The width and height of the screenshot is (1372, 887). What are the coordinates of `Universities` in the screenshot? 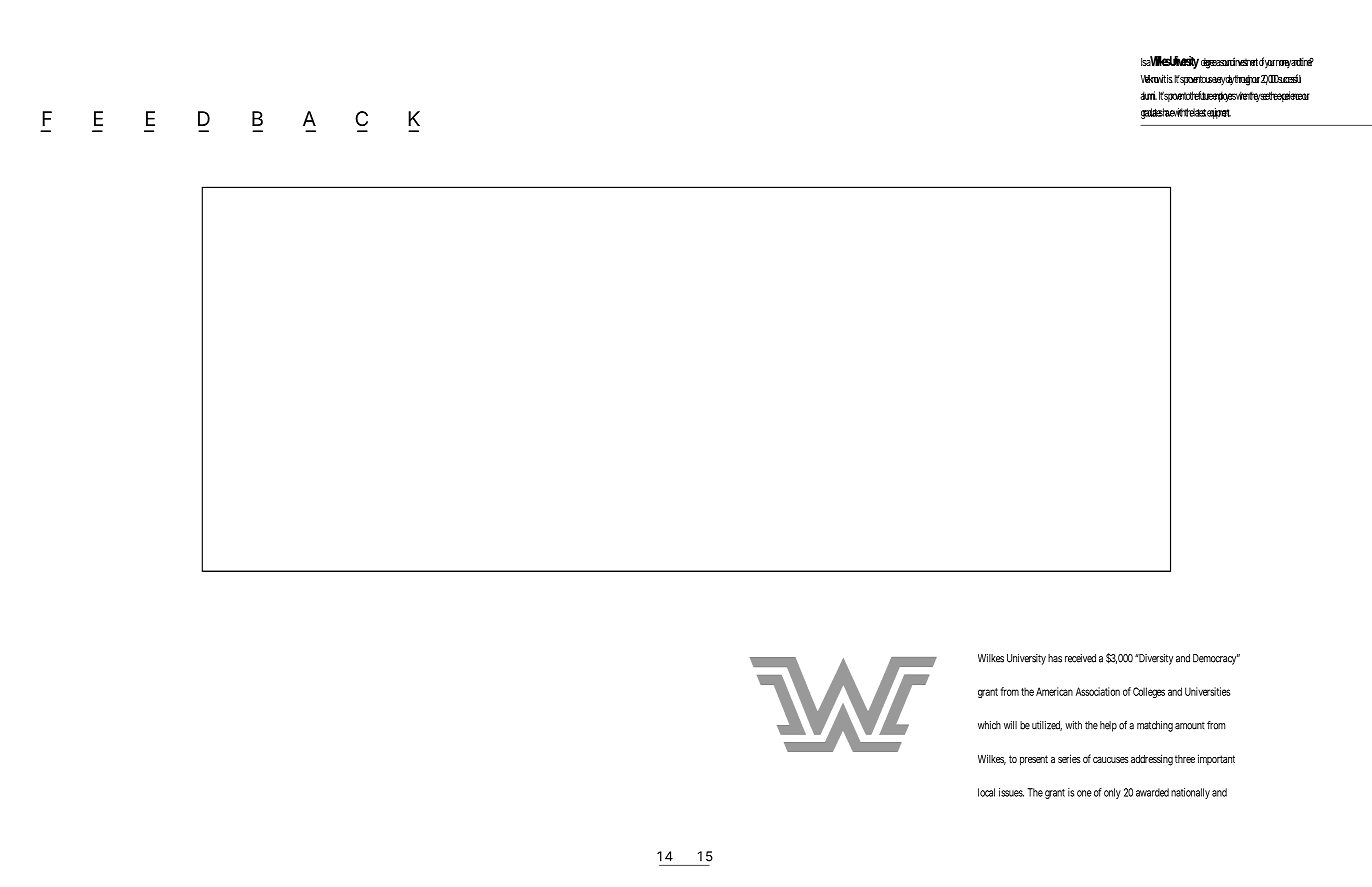 It's located at (1207, 691).
